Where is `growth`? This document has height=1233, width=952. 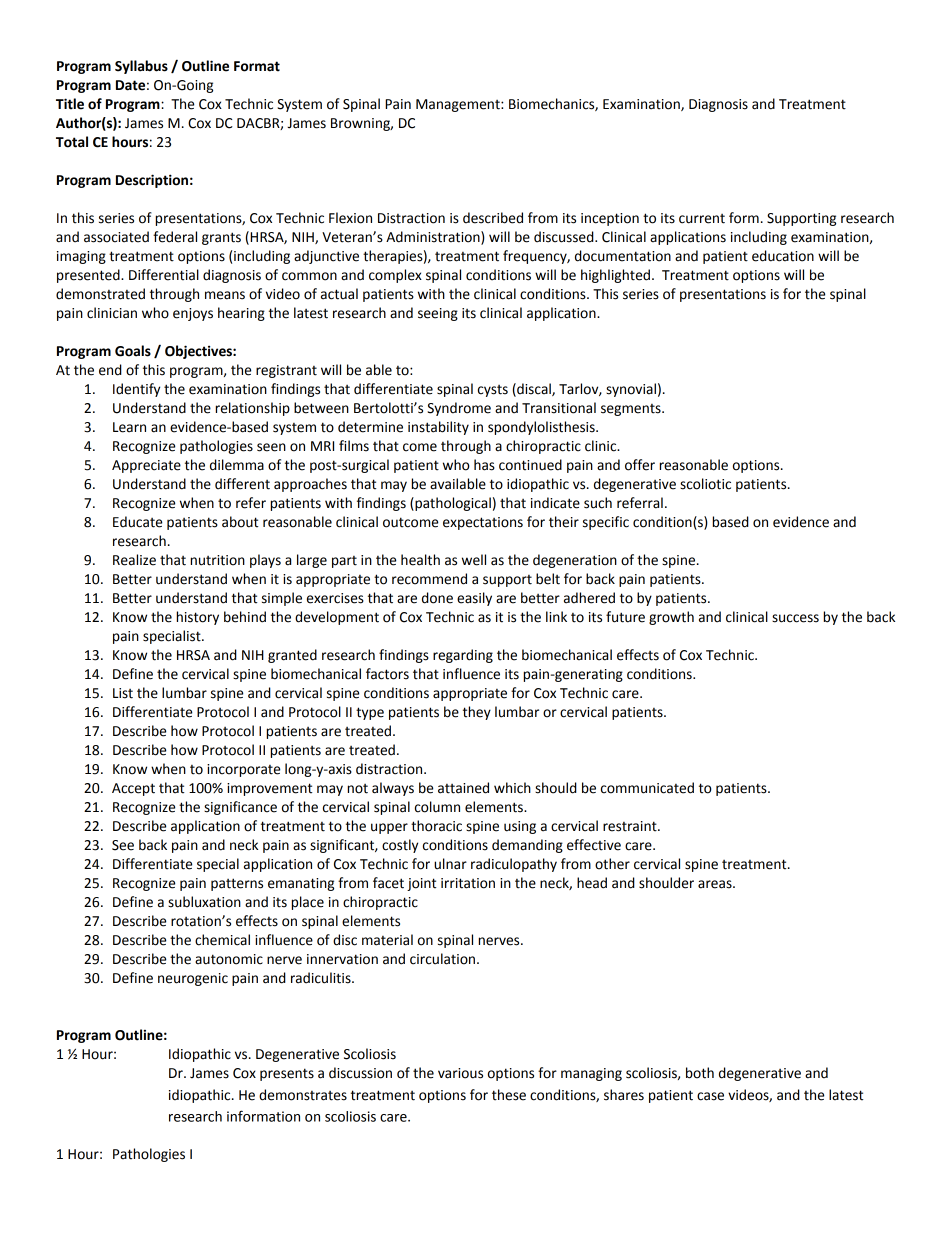
growth is located at coordinates (671, 618).
